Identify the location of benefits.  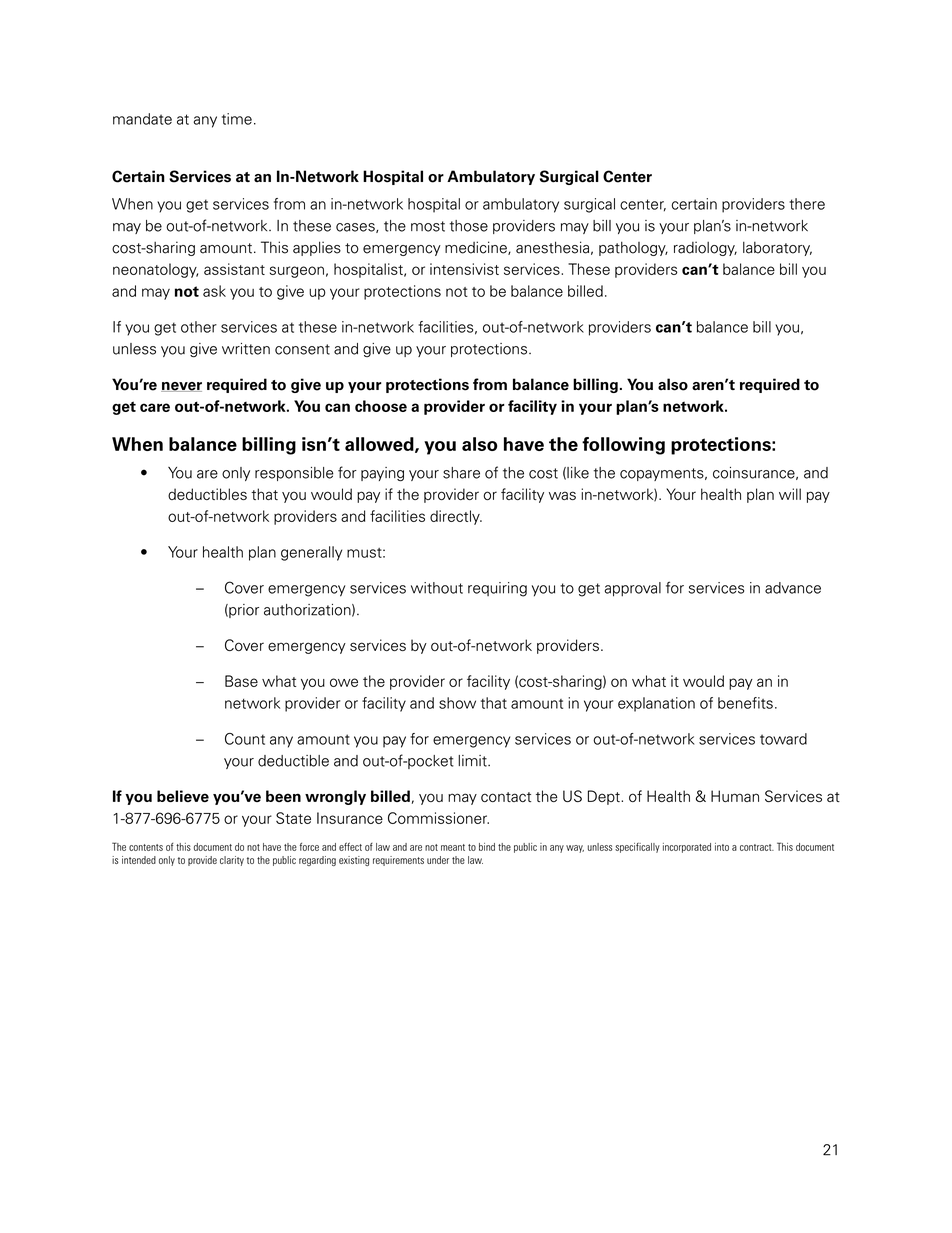
(745, 703).
